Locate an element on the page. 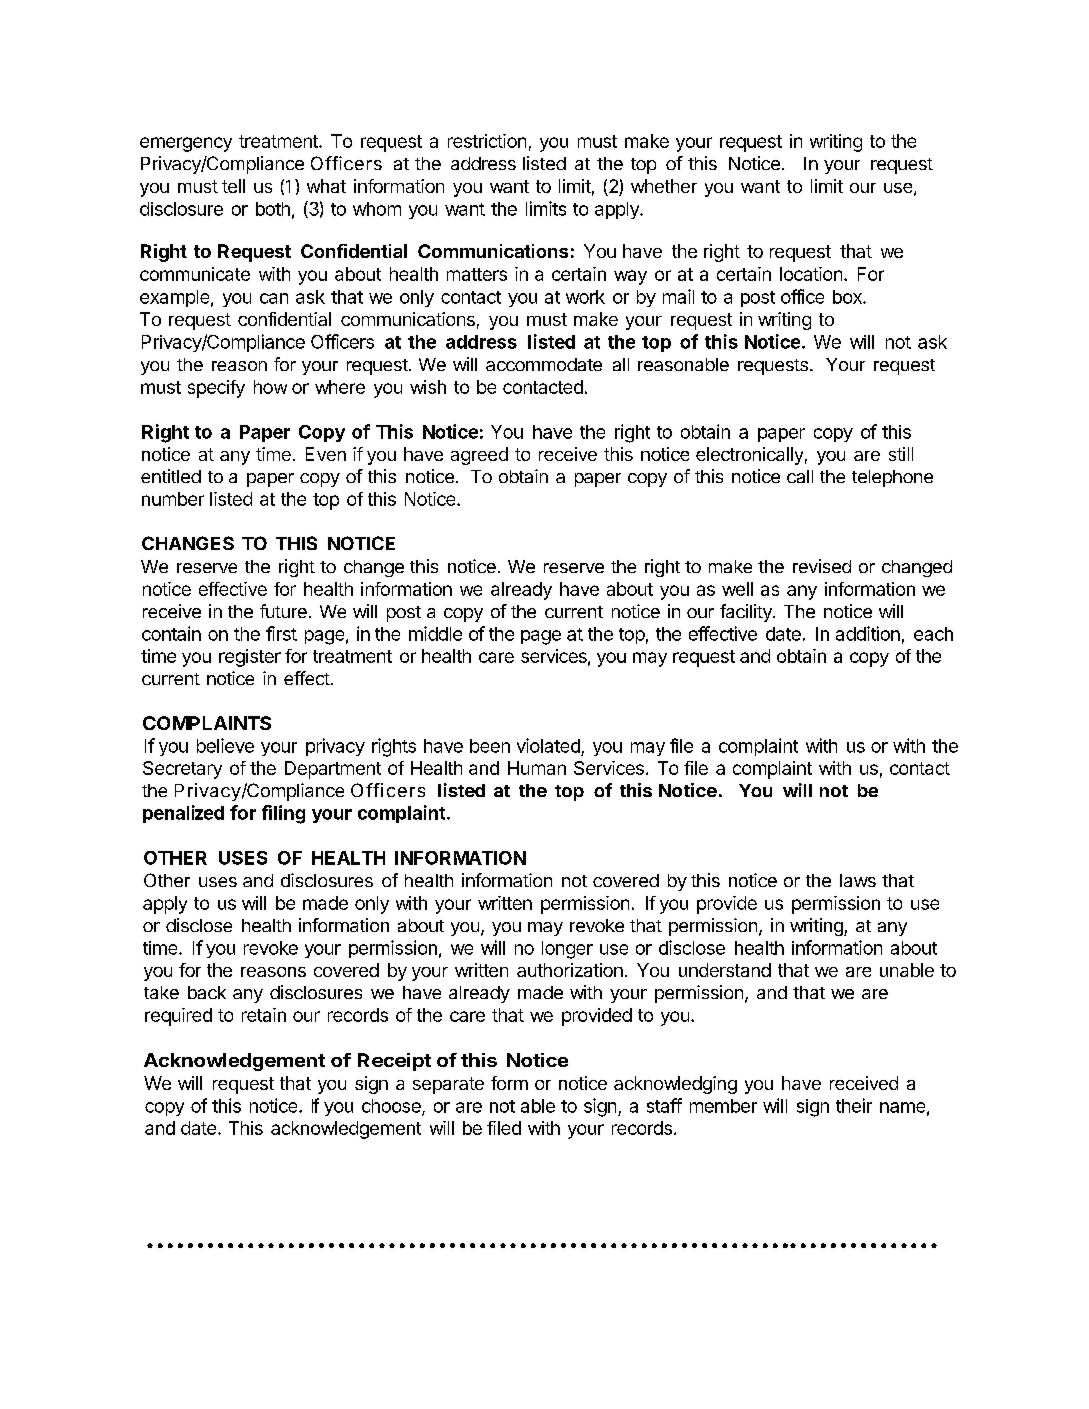 Image resolution: width=1089 pixels, height=1409 pixels. laws is located at coordinates (858, 880).
